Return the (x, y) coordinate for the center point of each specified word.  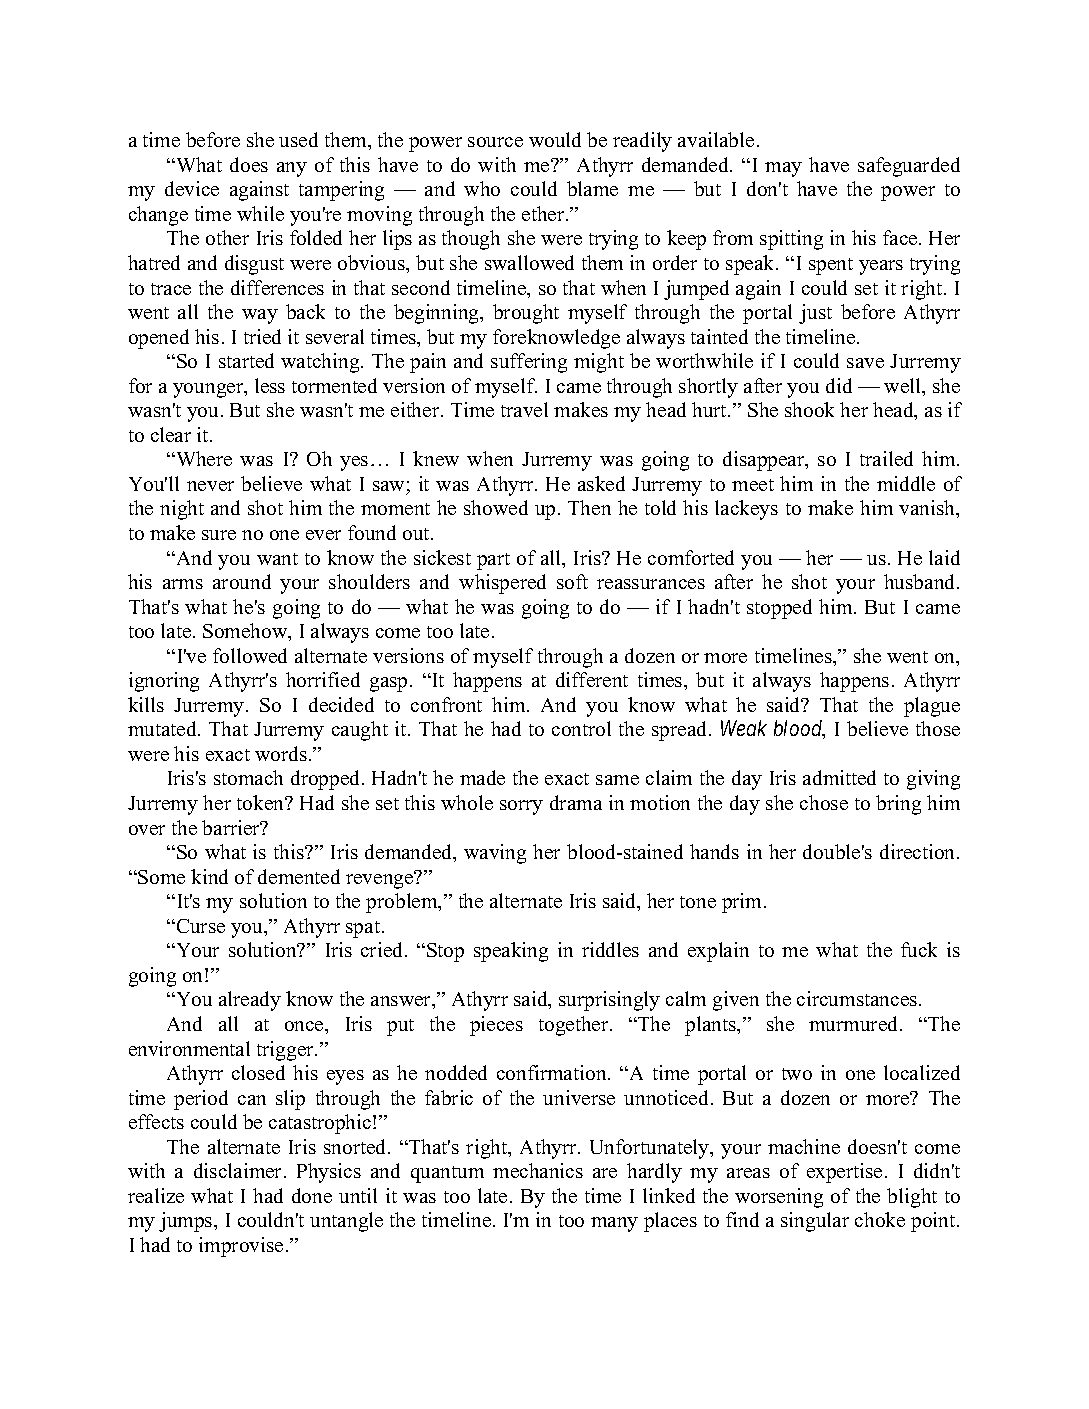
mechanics (538, 1170)
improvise (241, 1247)
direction (919, 851)
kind (209, 876)
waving (495, 854)
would (555, 139)
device (192, 188)
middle (906, 483)
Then (589, 507)
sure (219, 535)
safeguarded (909, 167)
